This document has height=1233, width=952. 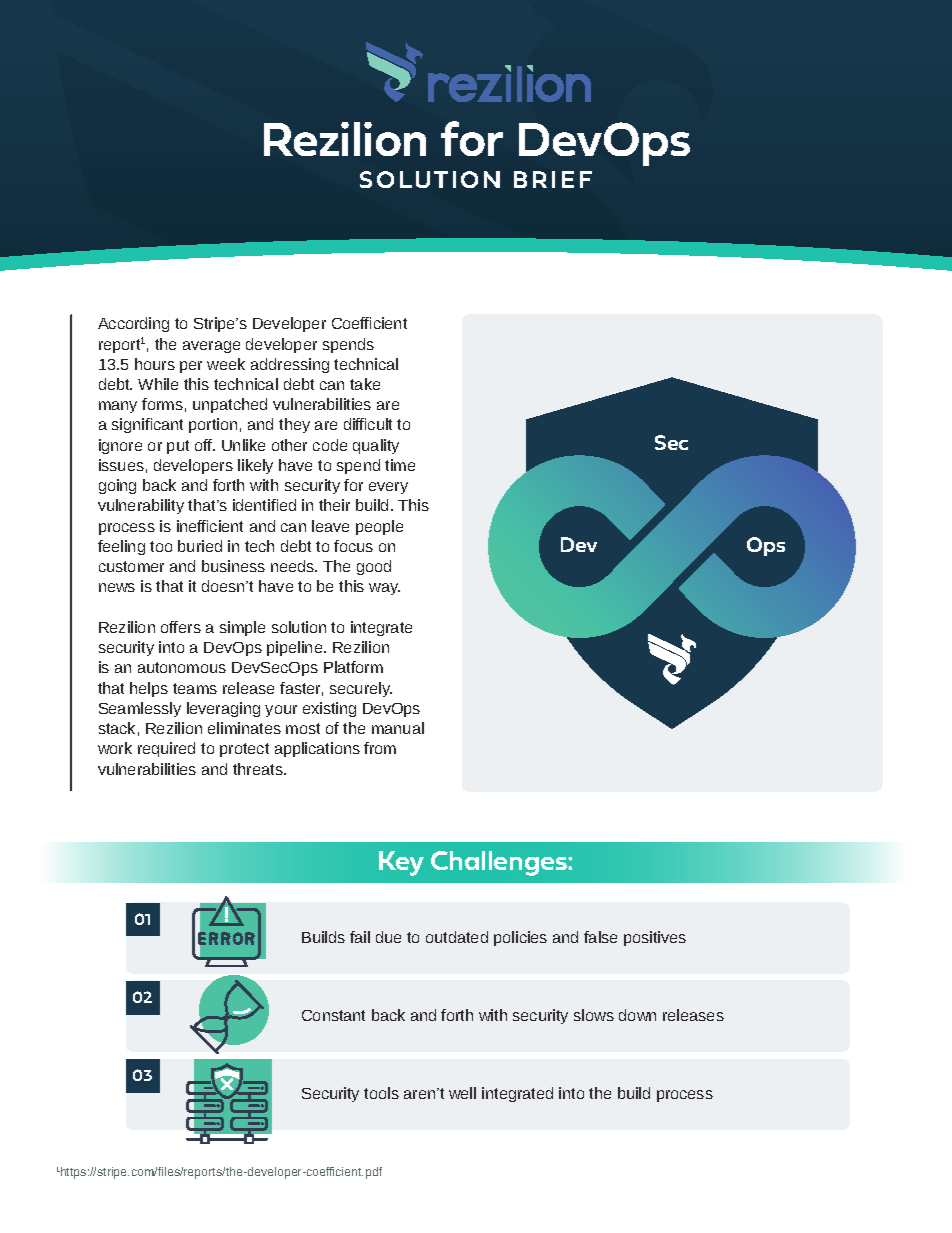 I want to click on offers, so click(x=181, y=627).
